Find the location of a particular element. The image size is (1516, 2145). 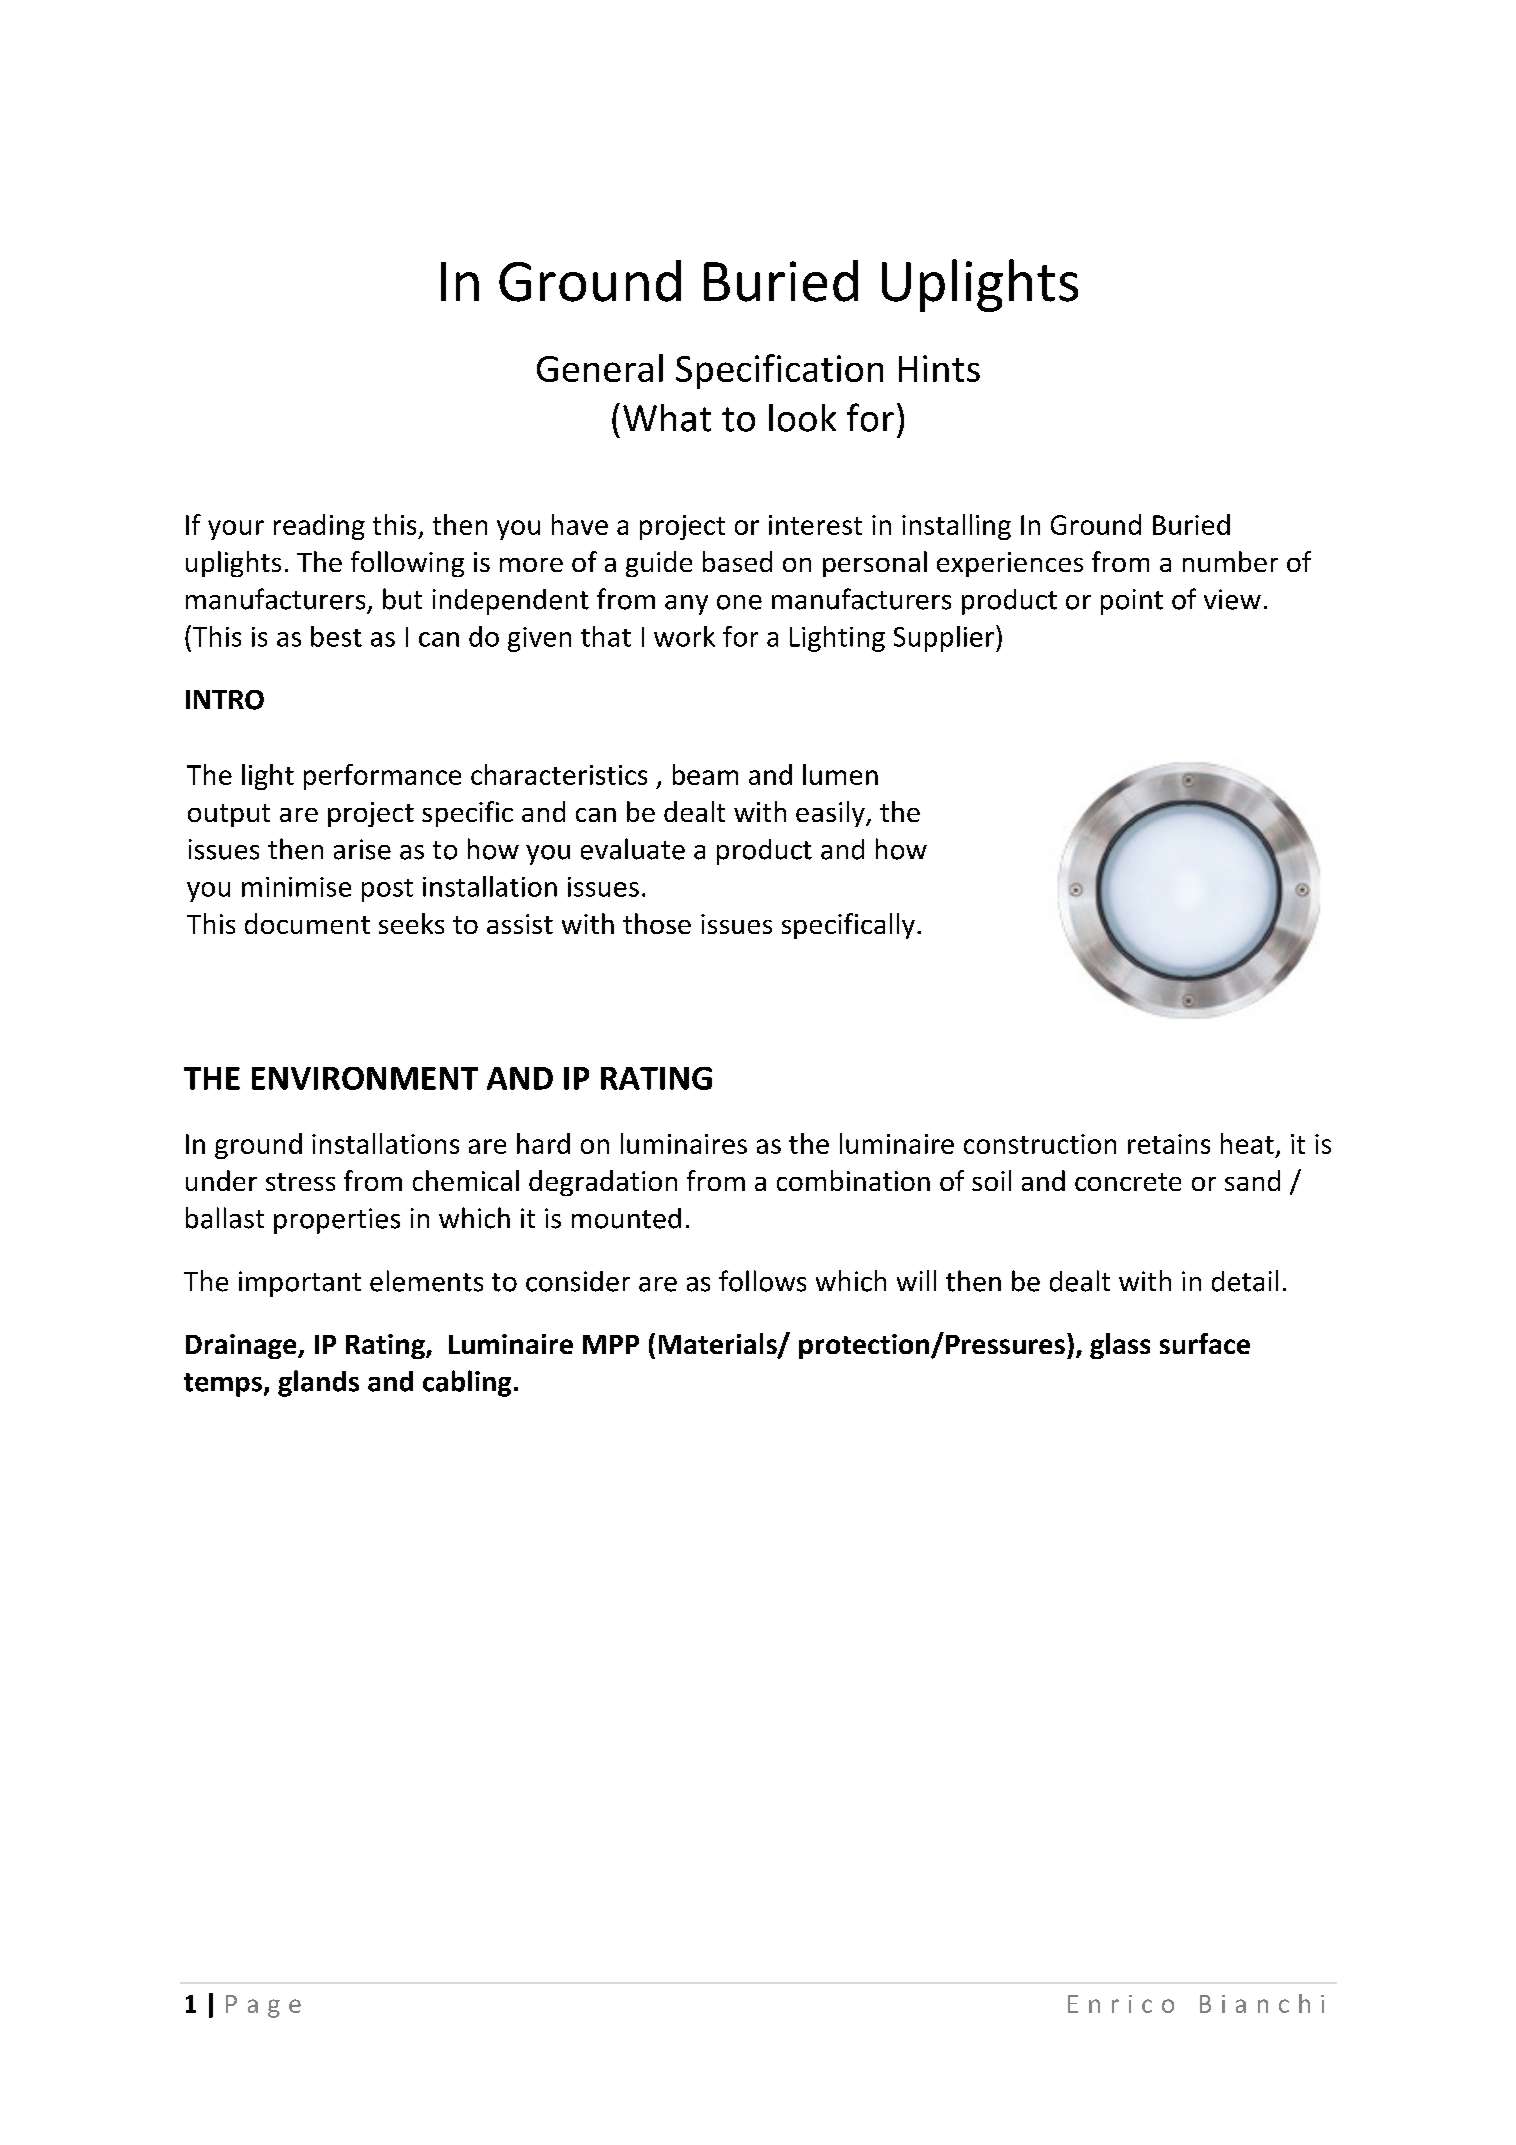

INTRO is located at coordinates (225, 700).
